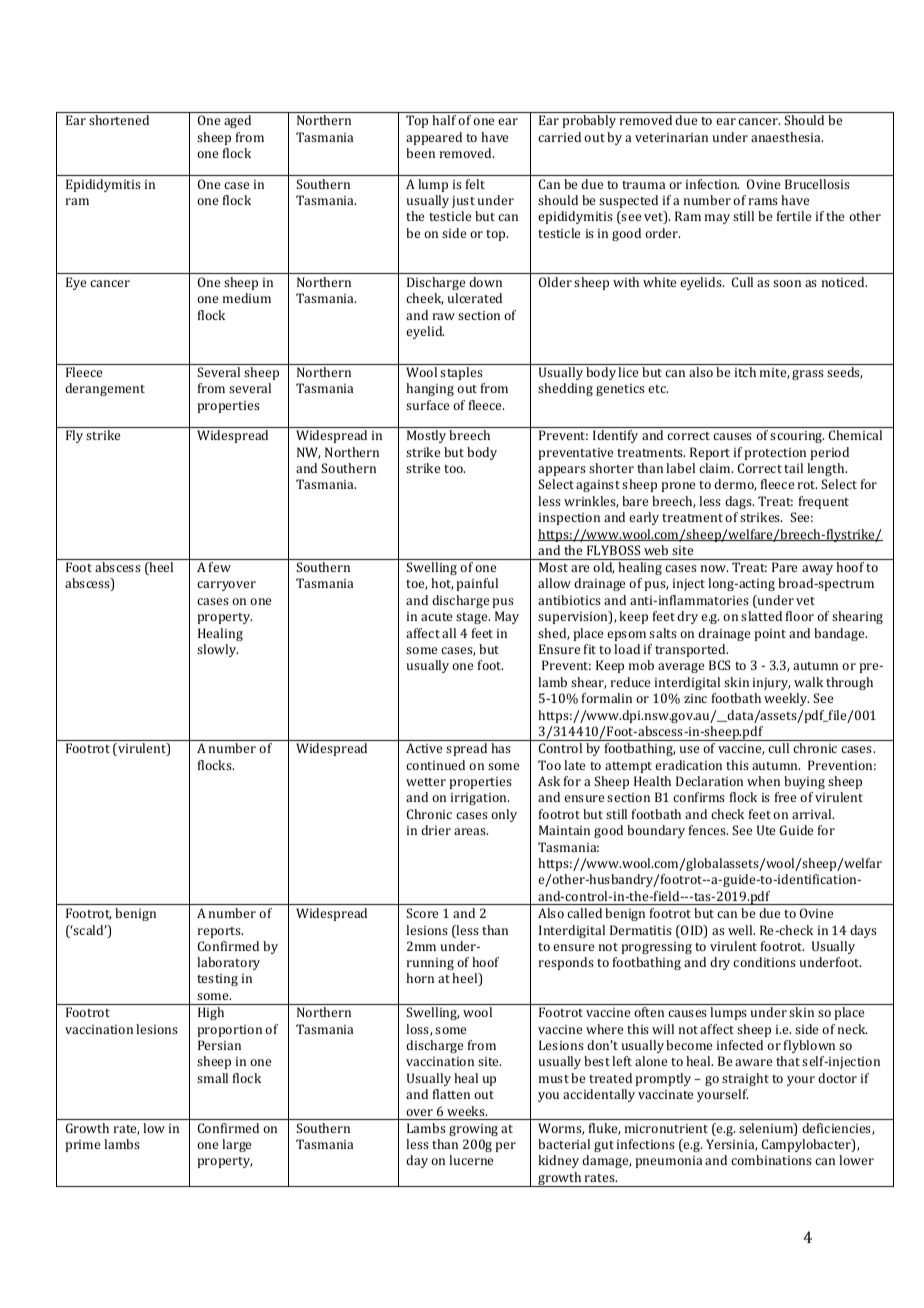  What do you see at coordinates (473, 1130) in the screenshot?
I see `growing` at bounding box center [473, 1130].
